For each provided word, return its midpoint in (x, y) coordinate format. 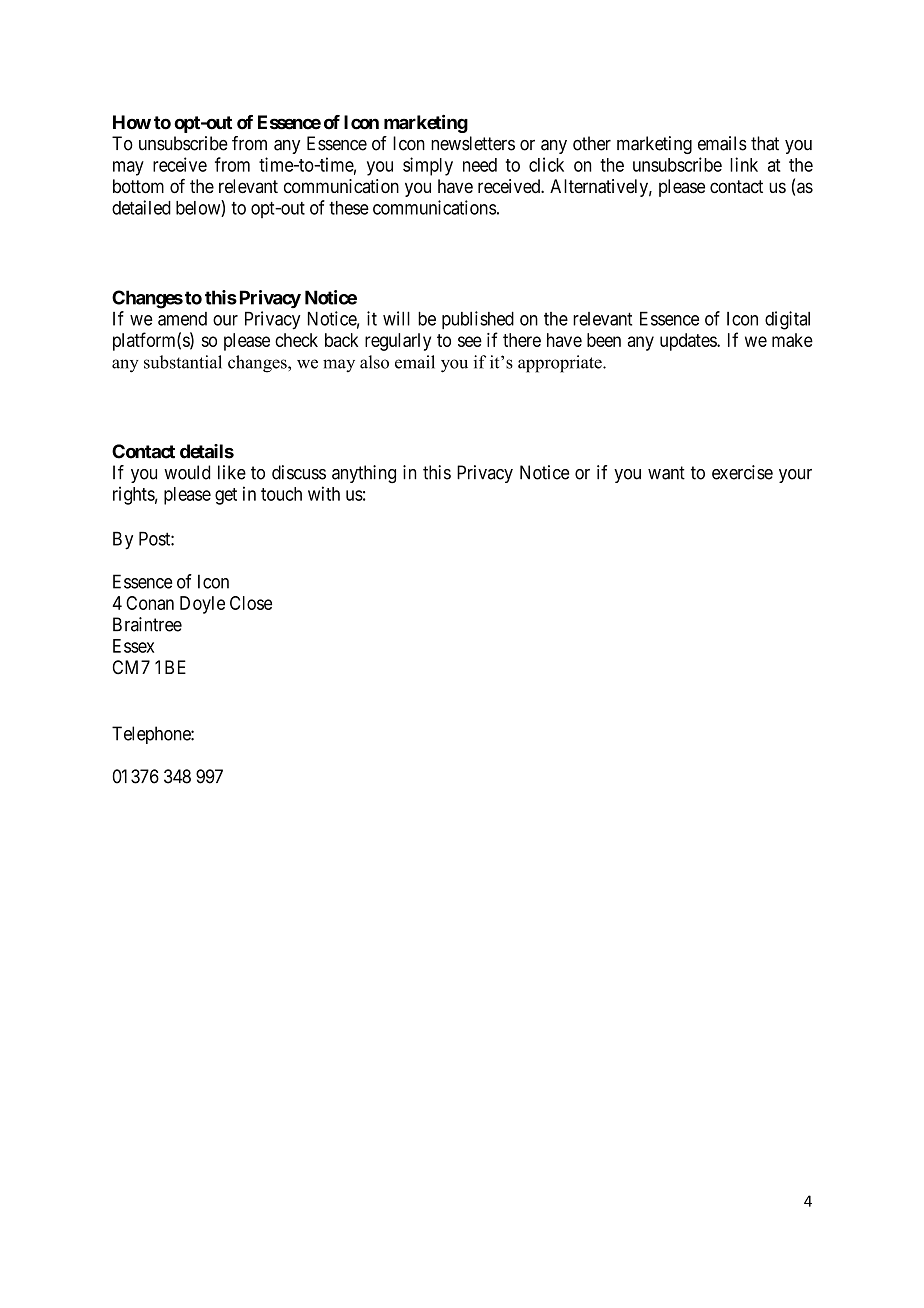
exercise (742, 472)
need (480, 165)
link (744, 164)
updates (689, 342)
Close (251, 603)
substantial (183, 362)
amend (182, 319)
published (478, 320)
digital (787, 320)
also (374, 362)
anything (364, 474)
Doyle (202, 605)
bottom (138, 186)
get (226, 496)
